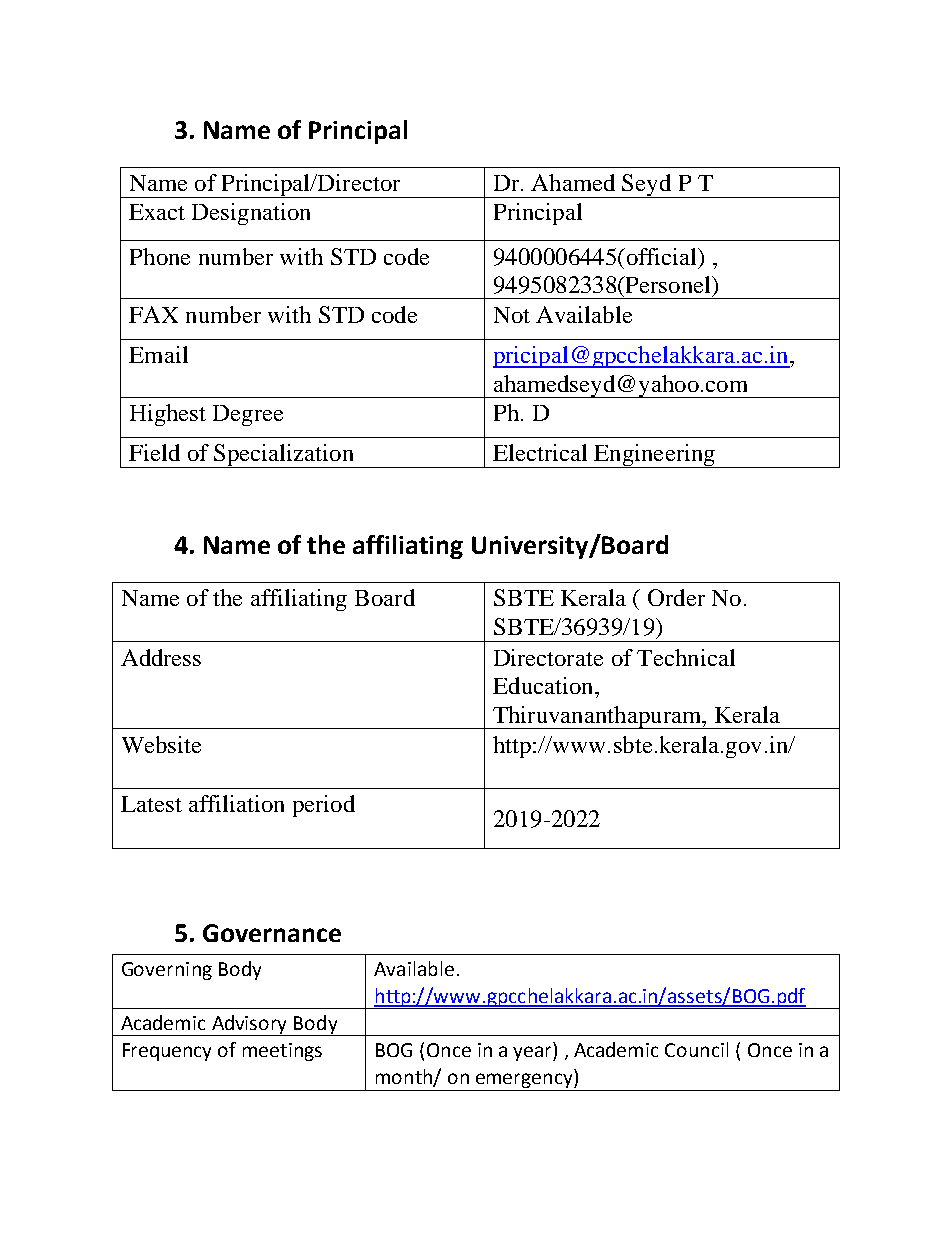 The height and width of the screenshot is (1233, 952). Describe the element at coordinates (161, 657) in the screenshot. I see `Address` at that location.
